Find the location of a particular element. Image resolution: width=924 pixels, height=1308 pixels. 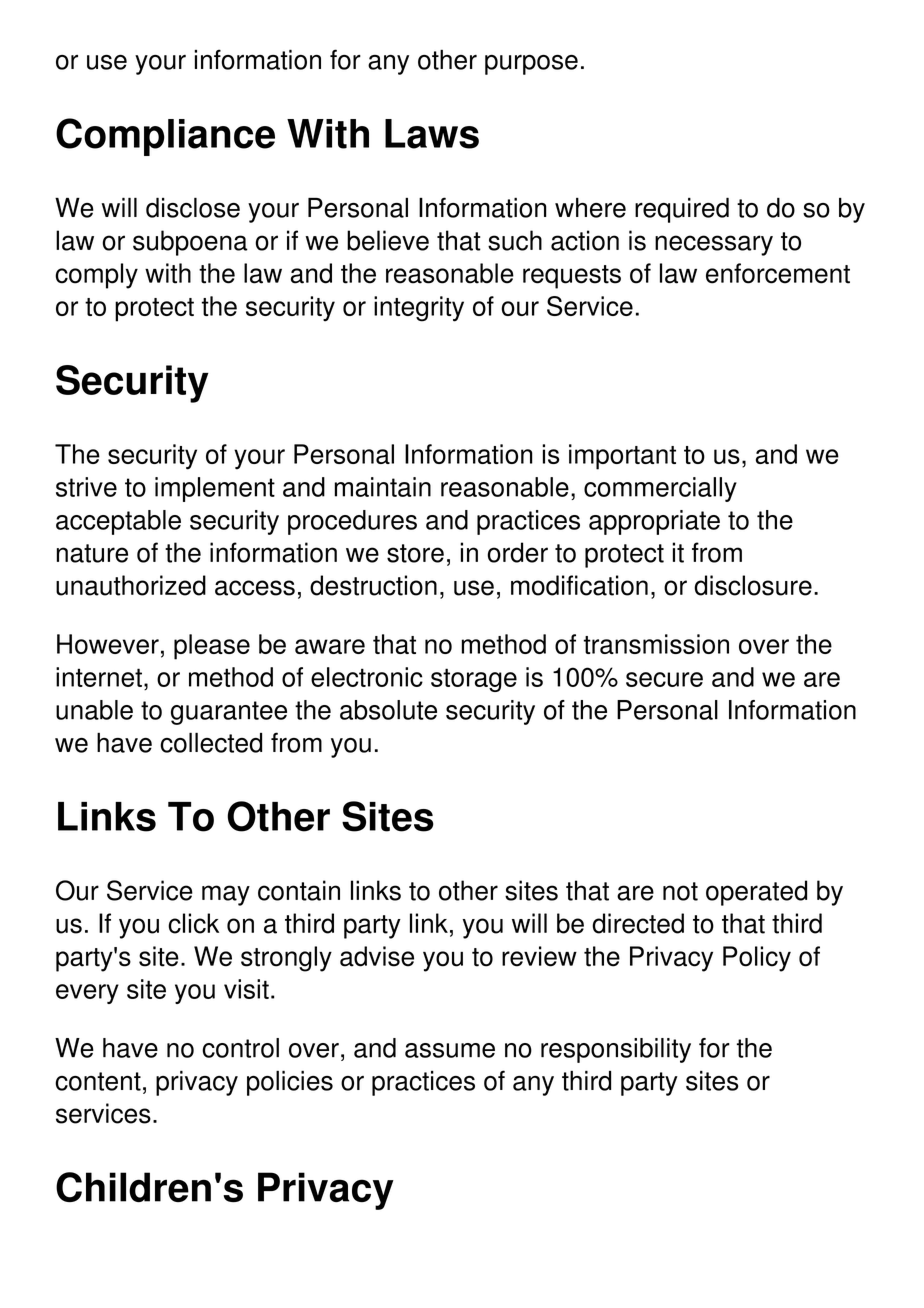

required is located at coordinates (682, 210).
